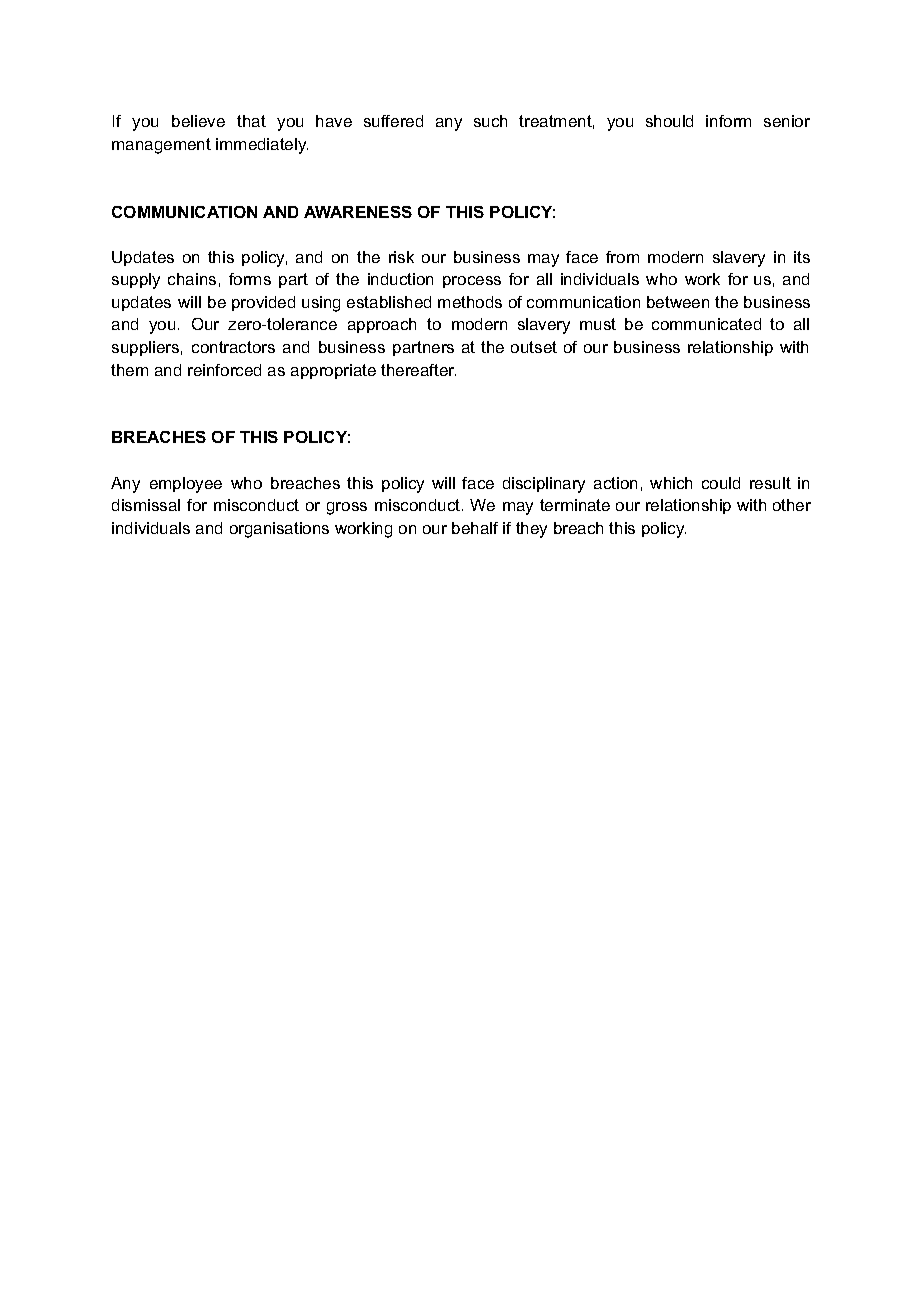  What do you see at coordinates (198, 121) in the screenshot?
I see `believe` at bounding box center [198, 121].
